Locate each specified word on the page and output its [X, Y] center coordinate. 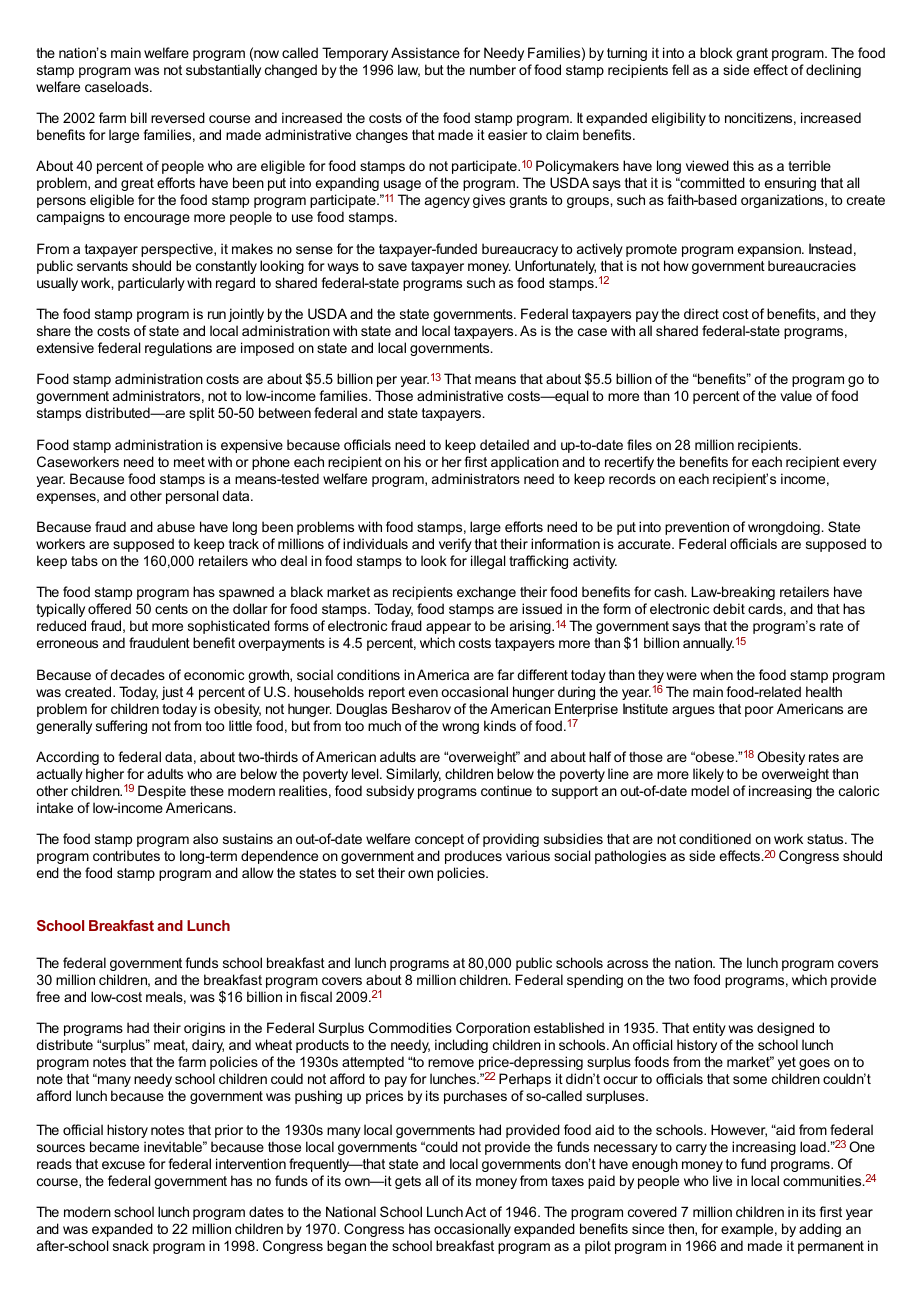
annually [708, 644]
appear [448, 628]
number [493, 69]
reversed [178, 117]
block [716, 52]
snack [131, 1245]
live [722, 1180]
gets [408, 1182]
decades [137, 674]
